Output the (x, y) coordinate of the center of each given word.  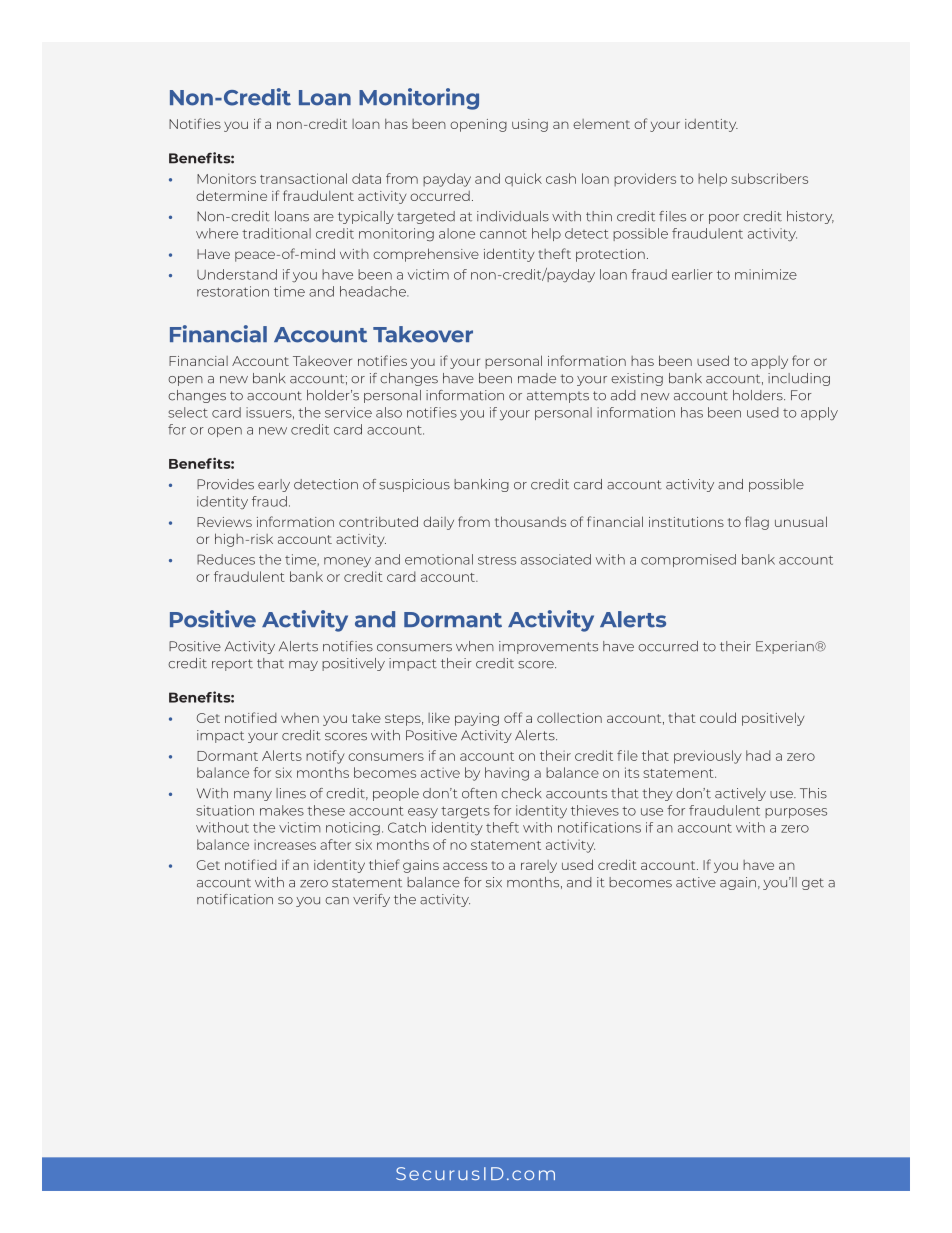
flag (757, 523)
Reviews (224, 522)
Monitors (226, 178)
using (530, 125)
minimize (766, 274)
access (465, 866)
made (537, 378)
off (513, 717)
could (718, 717)
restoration (233, 291)
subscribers (769, 178)
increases (285, 845)
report (232, 665)
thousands (530, 521)
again (738, 883)
